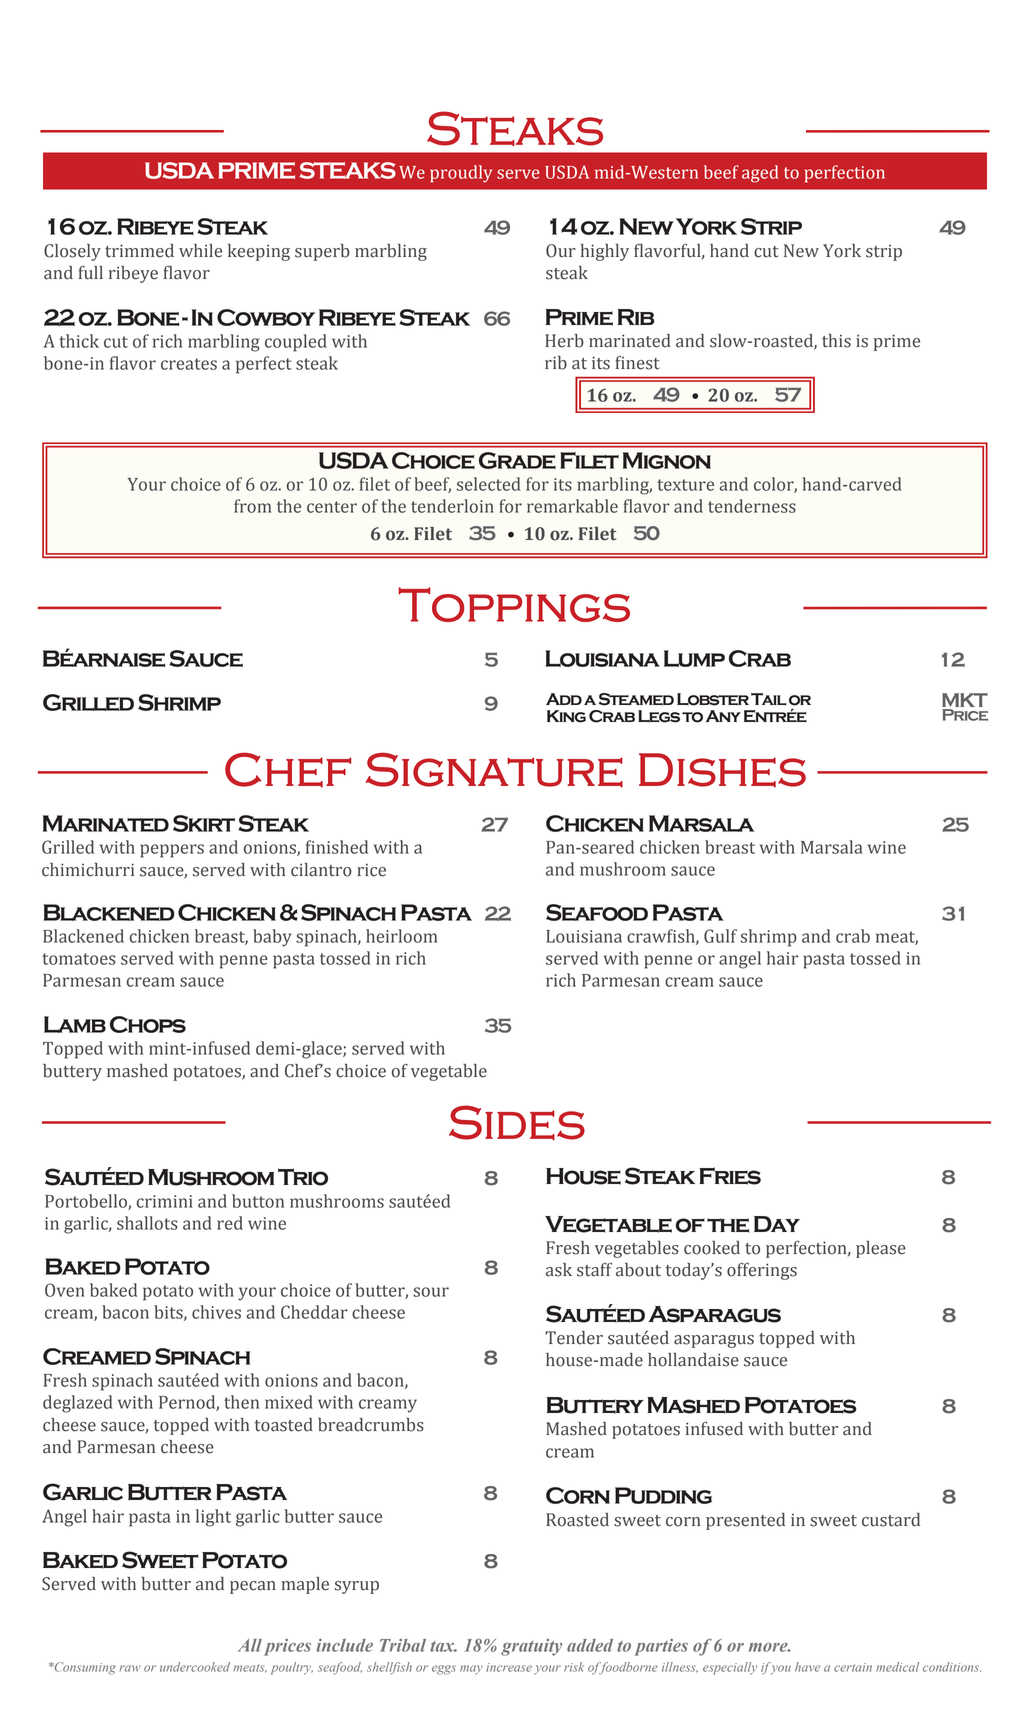 Image resolution: width=1035 pixels, height=1709 pixels. I want to click on Skirt, so click(204, 823).
